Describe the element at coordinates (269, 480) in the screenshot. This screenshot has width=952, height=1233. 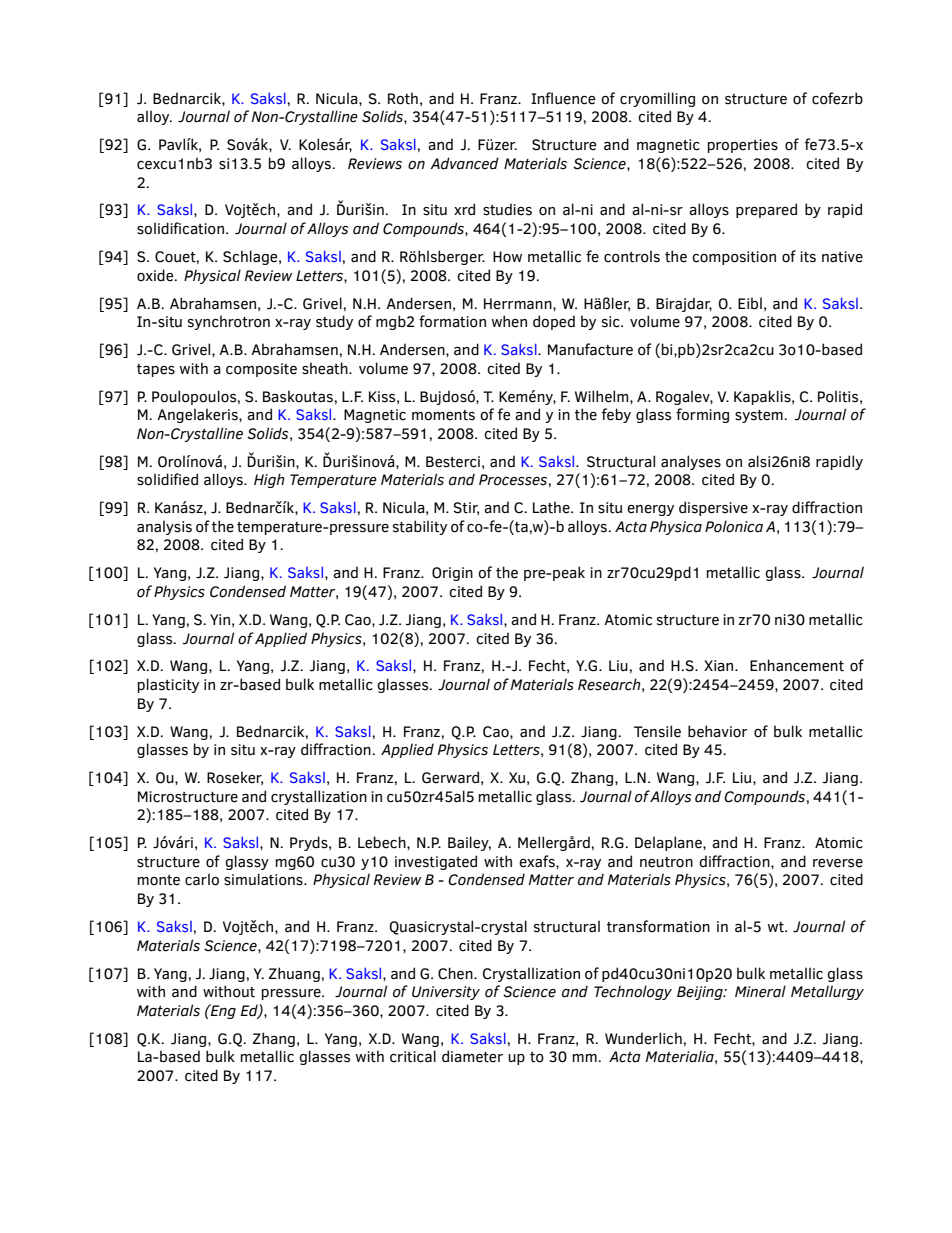
I see `High` at that location.
